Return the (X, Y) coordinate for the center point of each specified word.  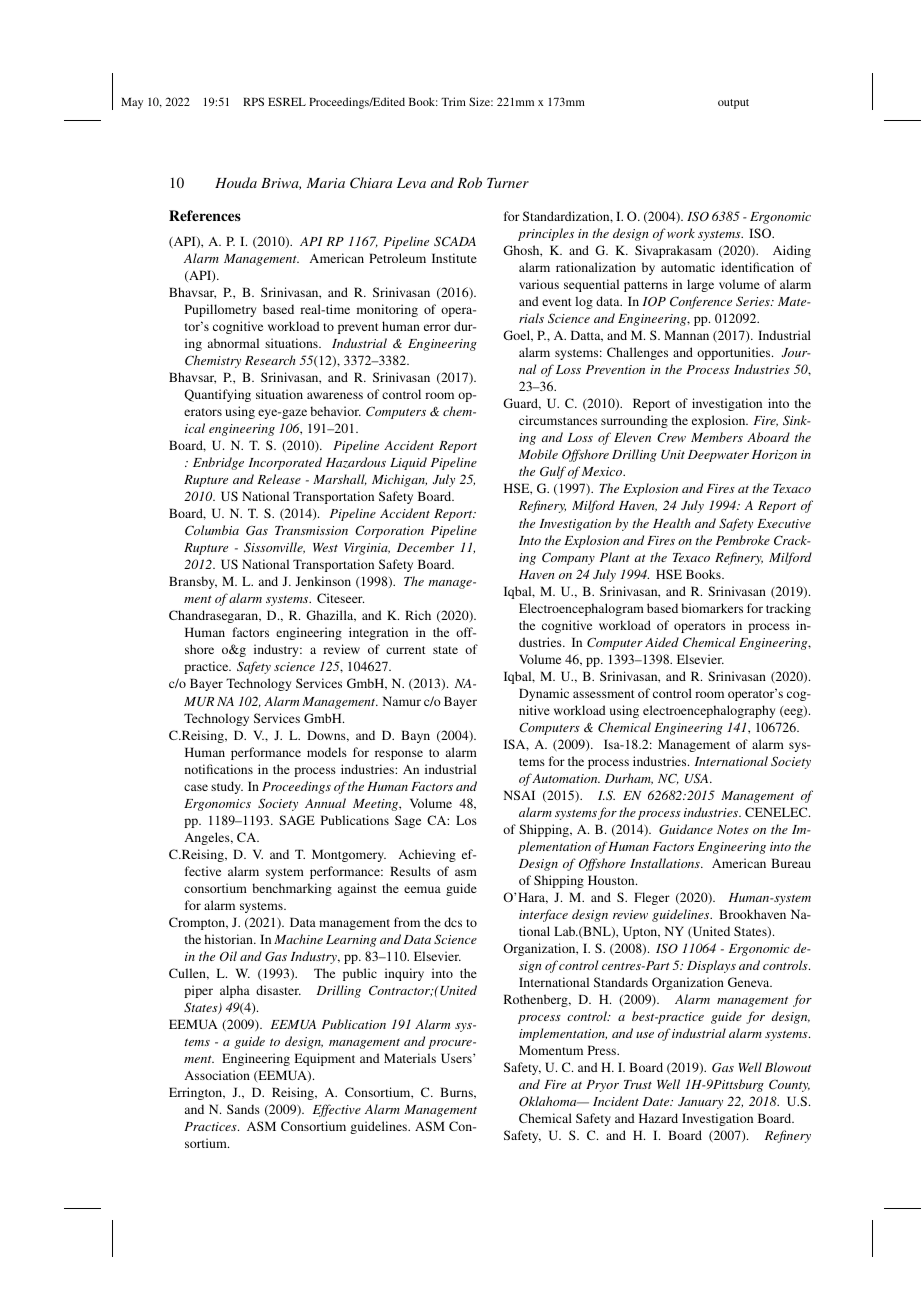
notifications (219, 769)
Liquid (408, 463)
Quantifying (217, 395)
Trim (453, 101)
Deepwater (718, 456)
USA (698, 778)
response (399, 755)
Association (217, 1075)
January (700, 1103)
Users (457, 1058)
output (733, 104)
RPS (253, 101)
